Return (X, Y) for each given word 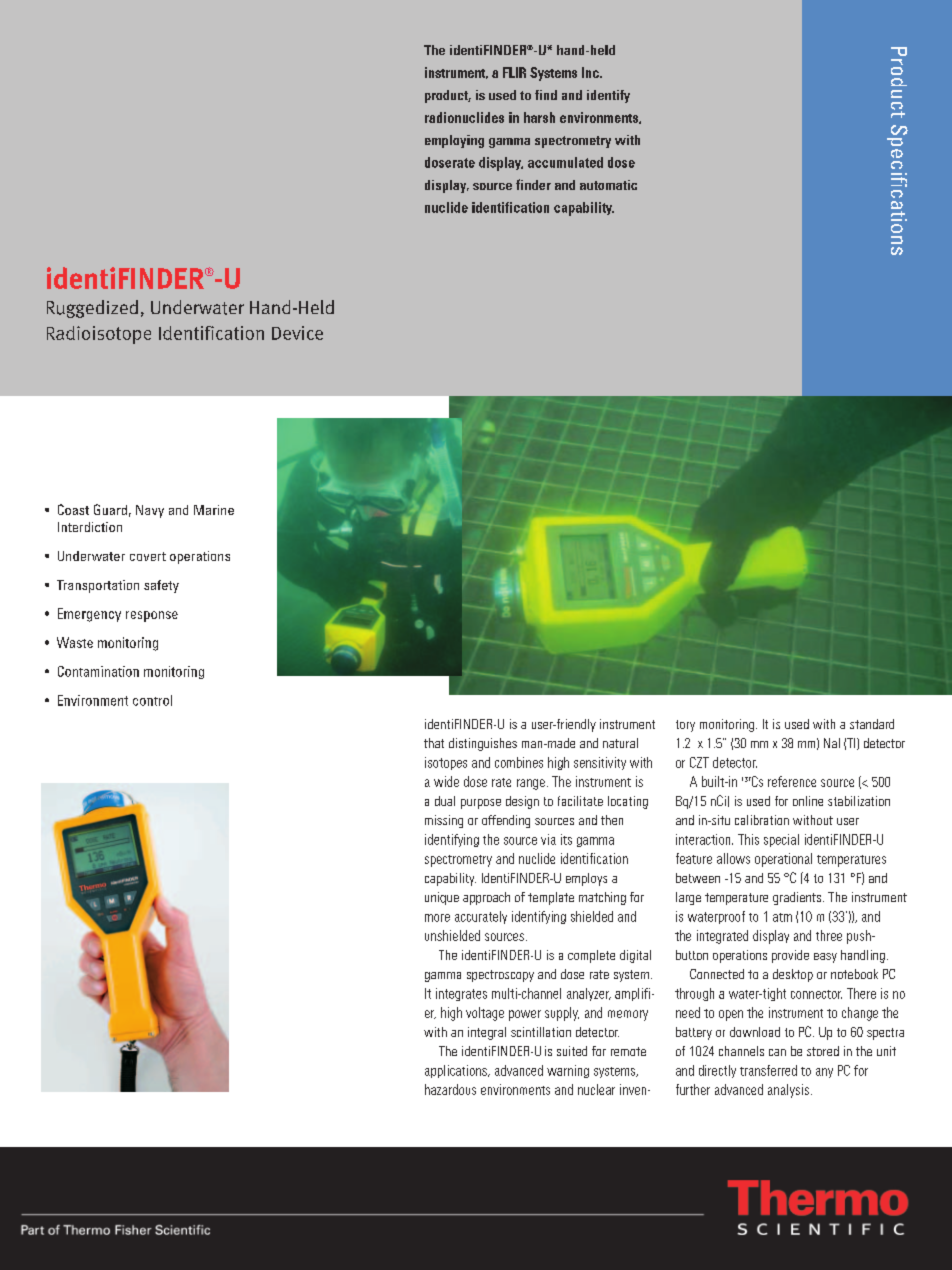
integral (487, 1033)
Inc (591, 72)
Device (297, 333)
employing (454, 141)
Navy (150, 511)
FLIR (514, 72)
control (152, 700)
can (777, 1052)
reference (792, 781)
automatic (608, 185)
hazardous (450, 1089)
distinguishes (483, 744)
